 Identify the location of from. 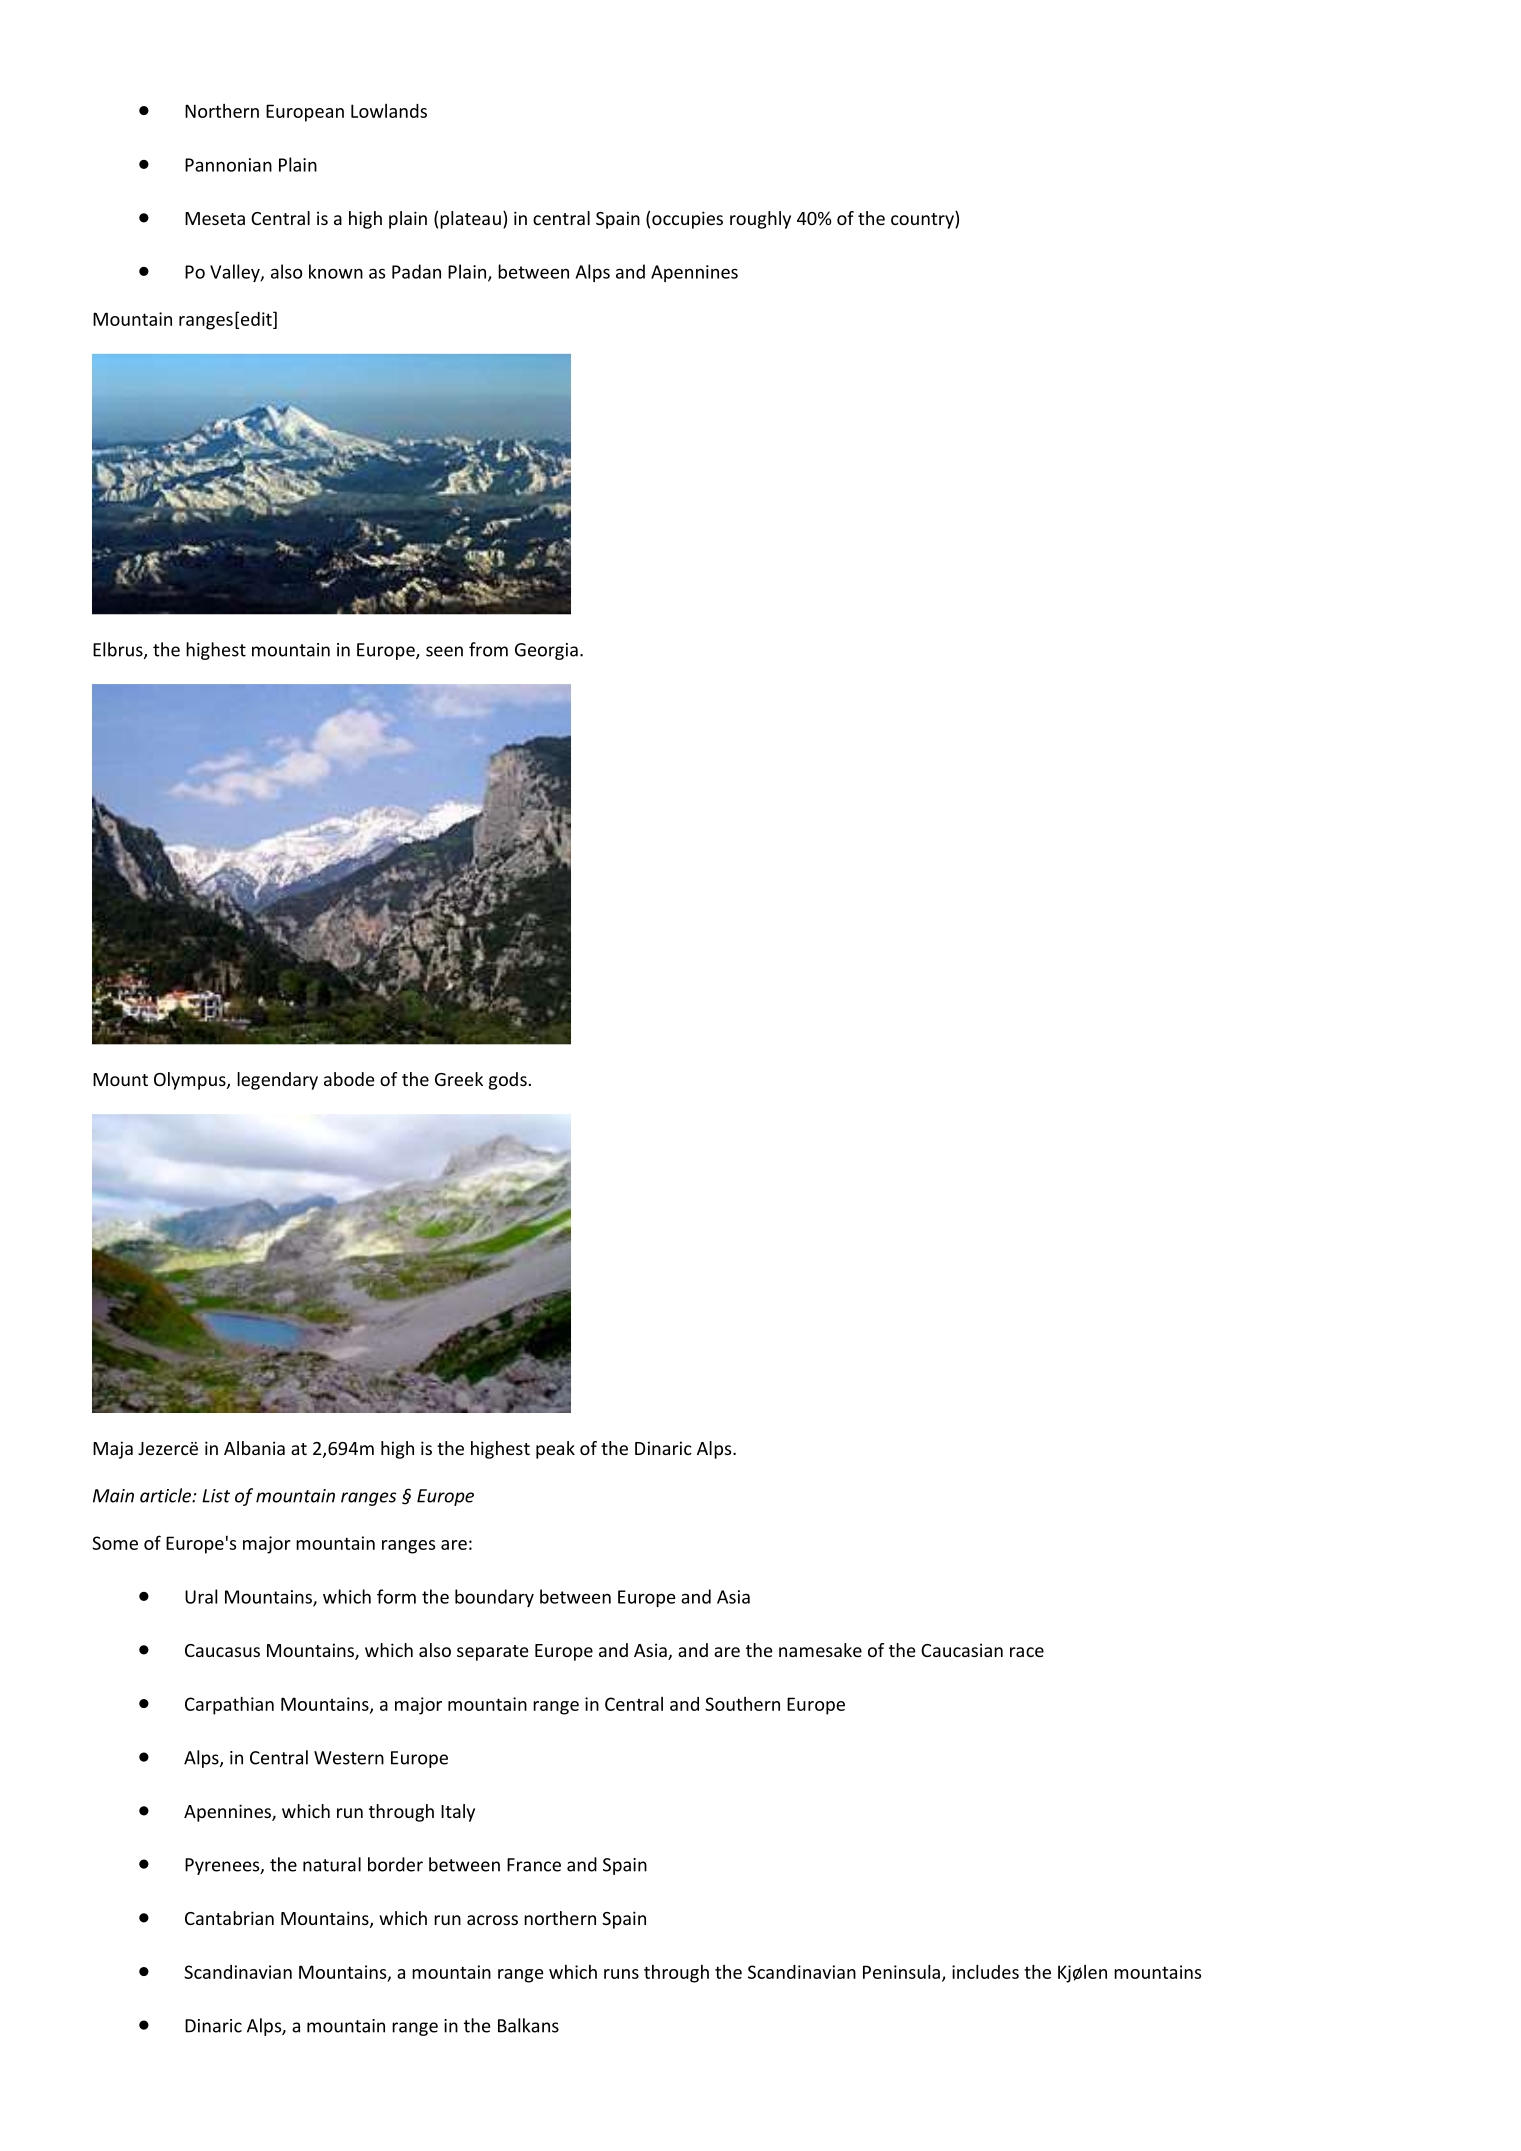
(488, 649).
